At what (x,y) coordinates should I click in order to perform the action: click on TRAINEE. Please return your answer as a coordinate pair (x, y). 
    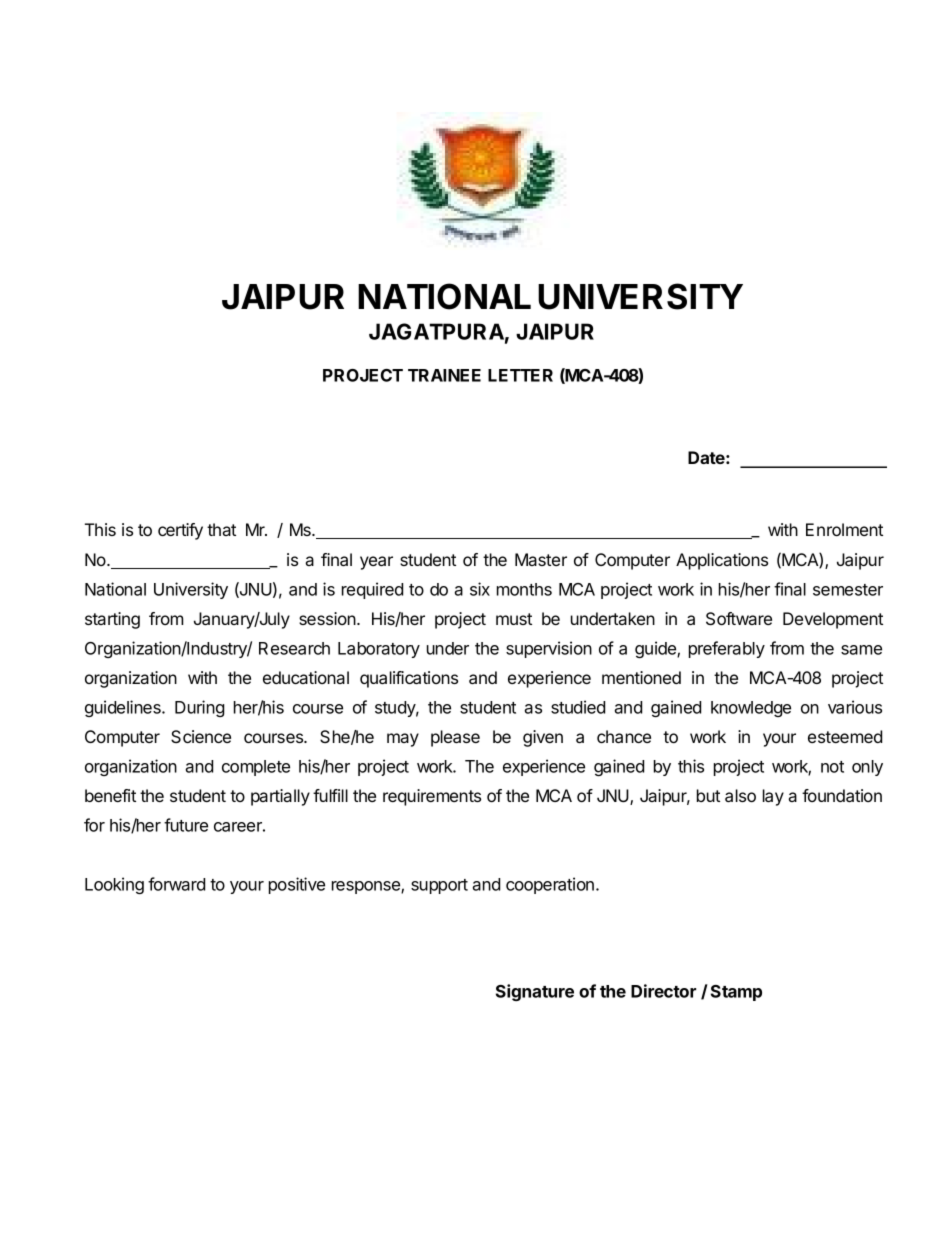
    Looking at the image, I should click on (444, 375).
